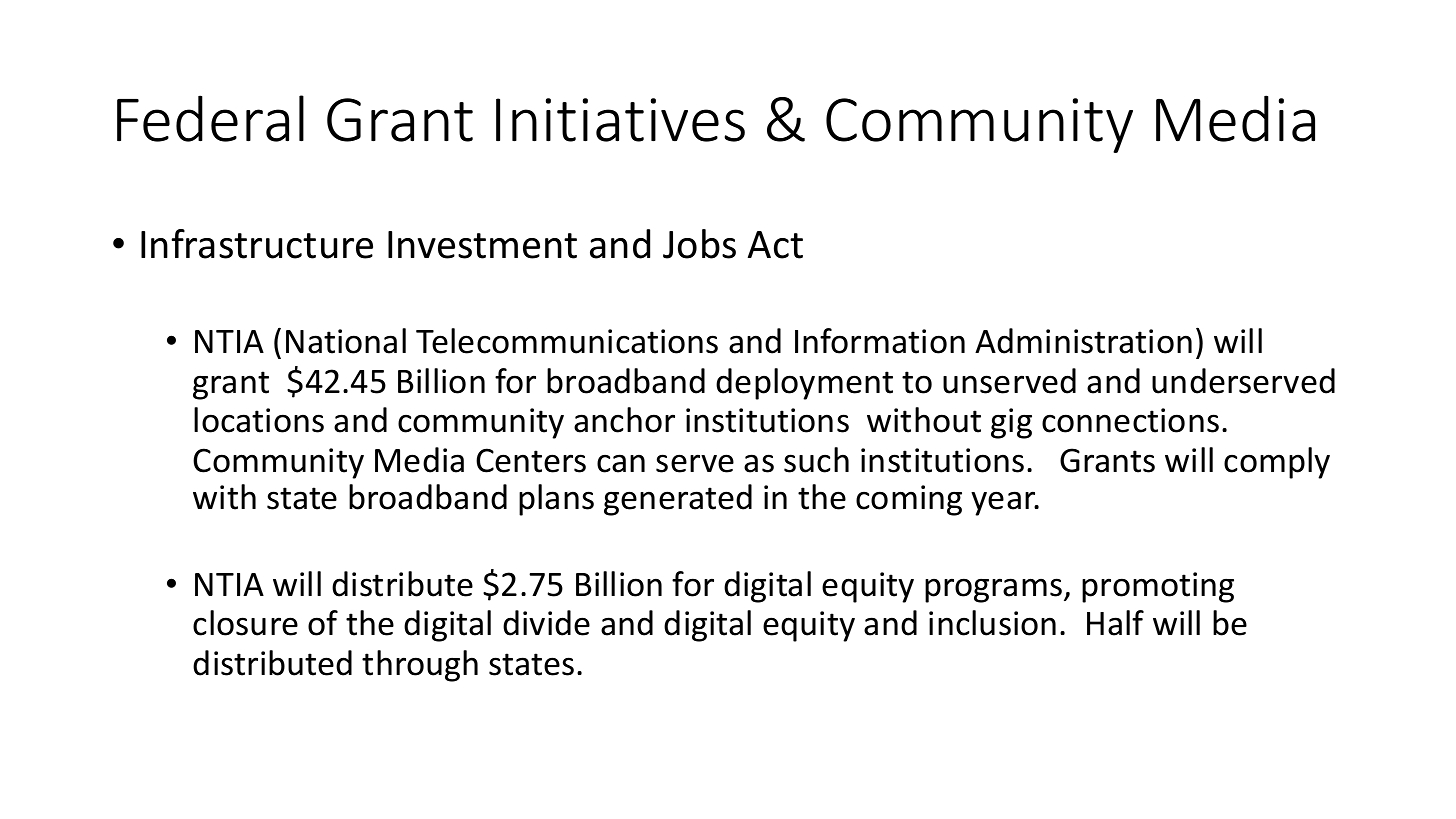 Image resolution: width=1456 pixels, height=819 pixels. Describe the element at coordinates (816, 460) in the screenshot. I see `such` at that location.
